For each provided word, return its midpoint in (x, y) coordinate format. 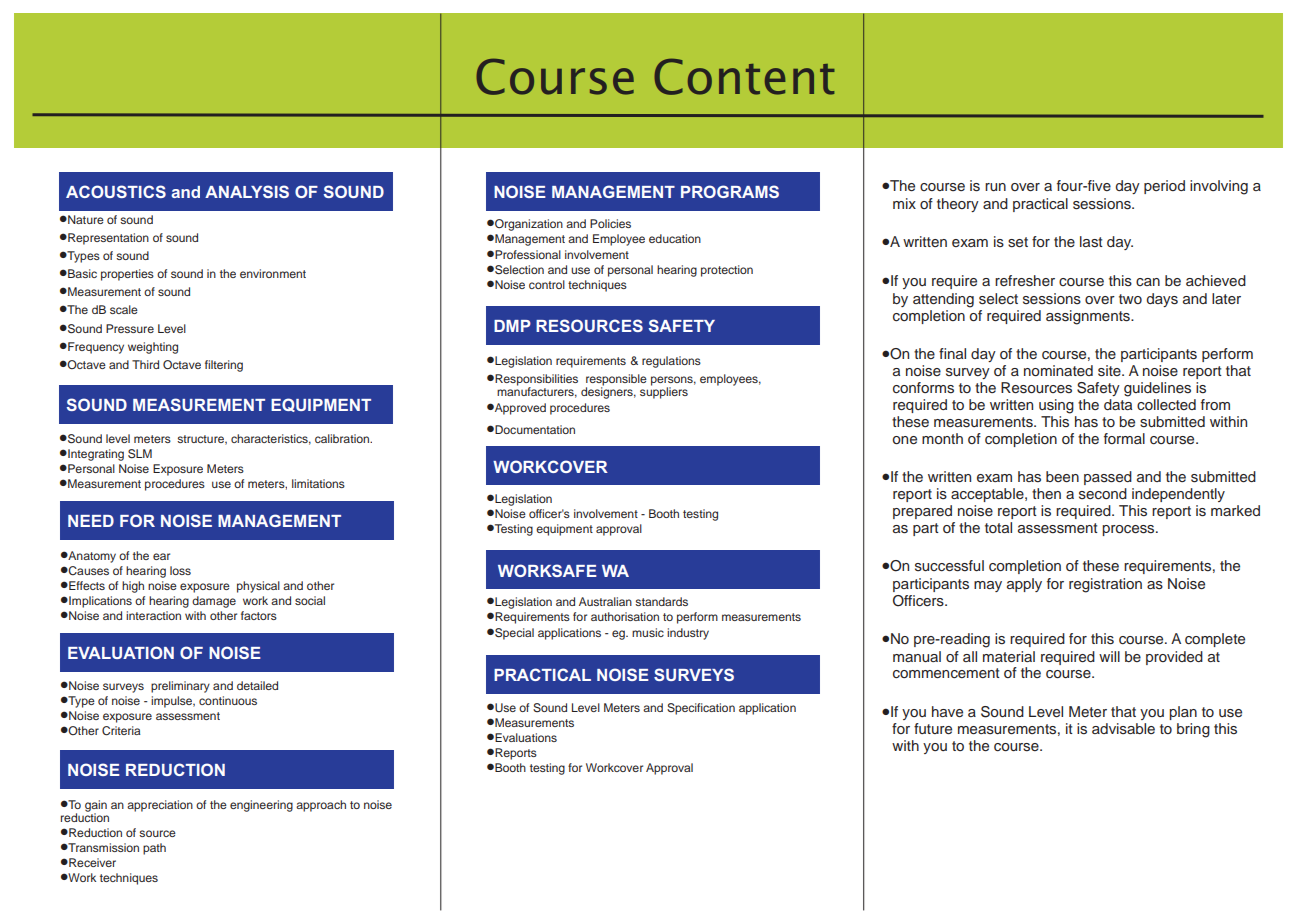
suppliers (664, 392)
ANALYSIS (247, 191)
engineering (261, 806)
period (1164, 187)
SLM (140, 454)
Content (744, 76)
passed (1108, 478)
